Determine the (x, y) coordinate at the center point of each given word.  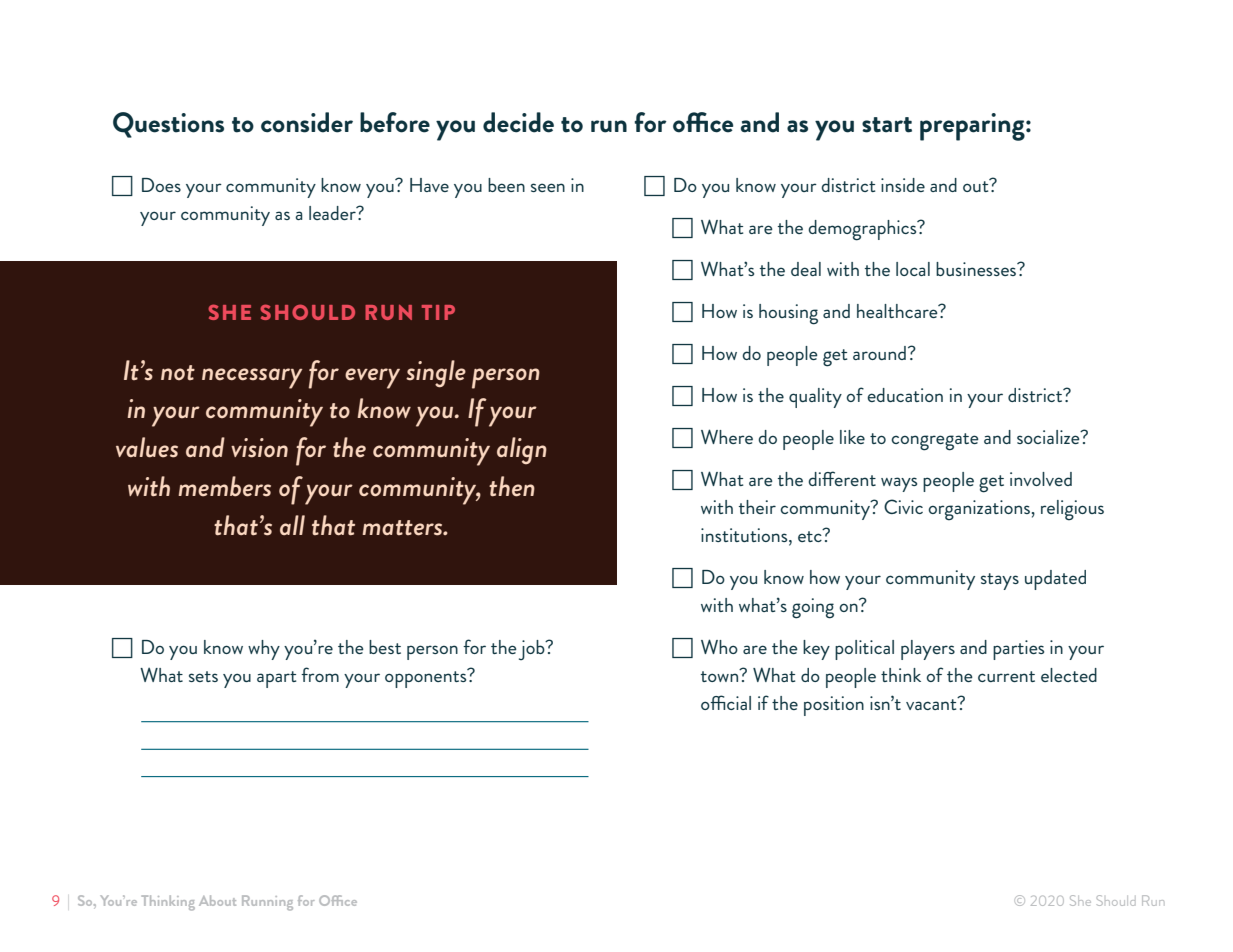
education (905, 395)
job (533, 650)
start (887, 125)
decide (518, 122)
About (217, 900)
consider (307, 122)
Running (267, 903)
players (928, 650)
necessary (252, 378)
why (264, 650)
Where (727, 436)
